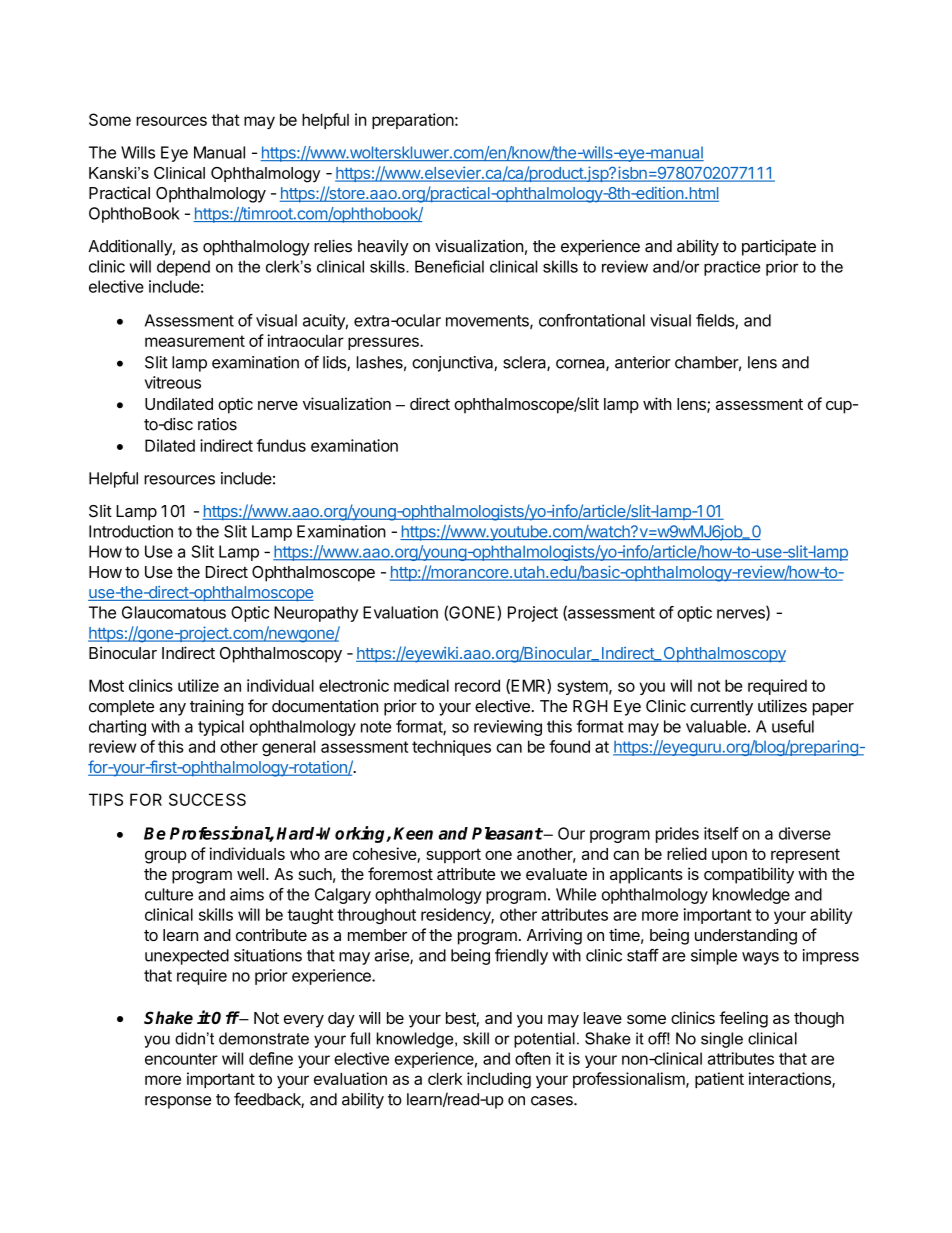  Describe the element at coordinates (477, 685) in the document. I see `record` at that location.
